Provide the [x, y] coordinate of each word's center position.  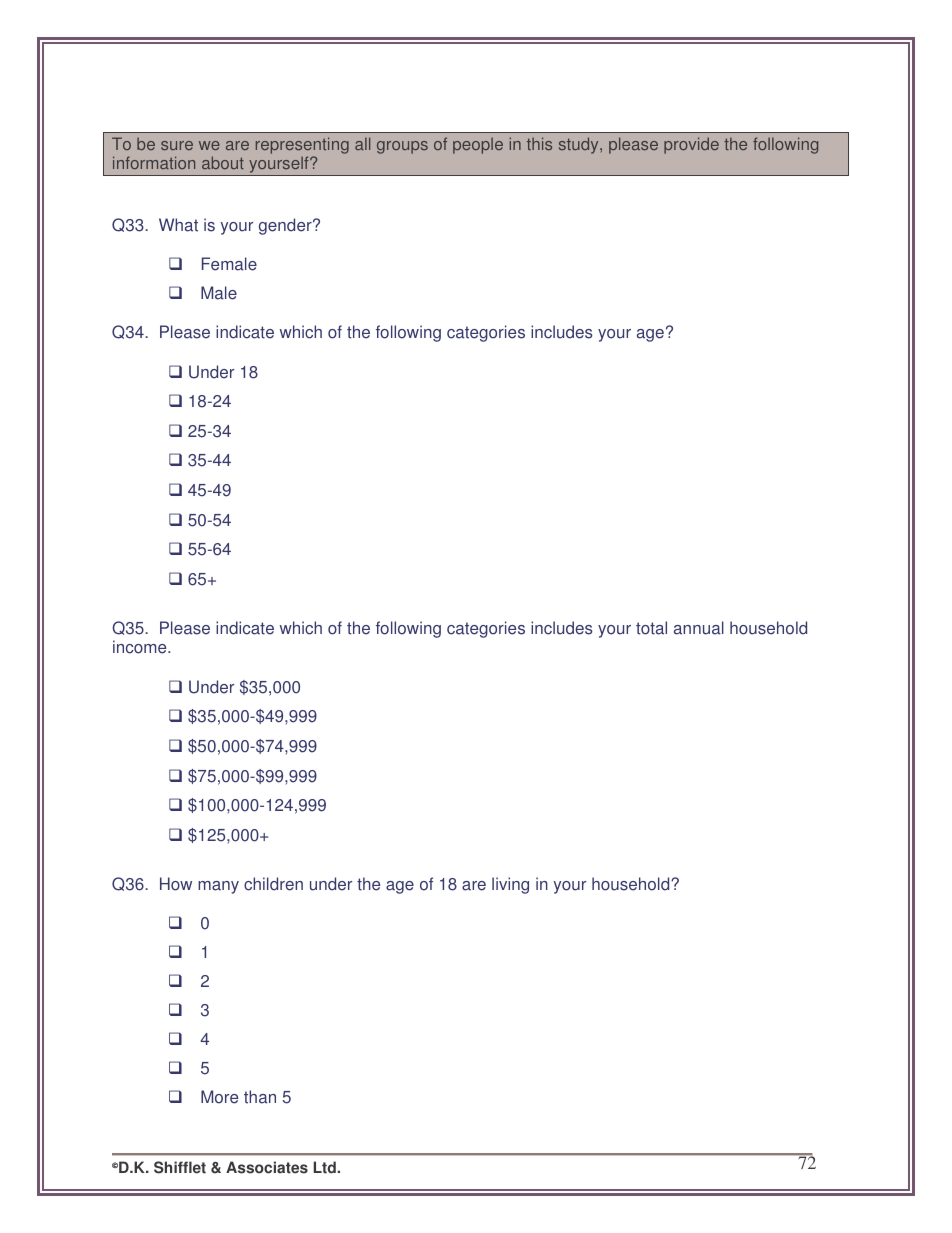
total [651, 628]
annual [699, 628]
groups [402, 147]
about [223, 162]
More [219, 1097]
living [510, 885]
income [141, 647]
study [580, 145]
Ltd [325, 1167]
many [218, 887]
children [273, 884]
